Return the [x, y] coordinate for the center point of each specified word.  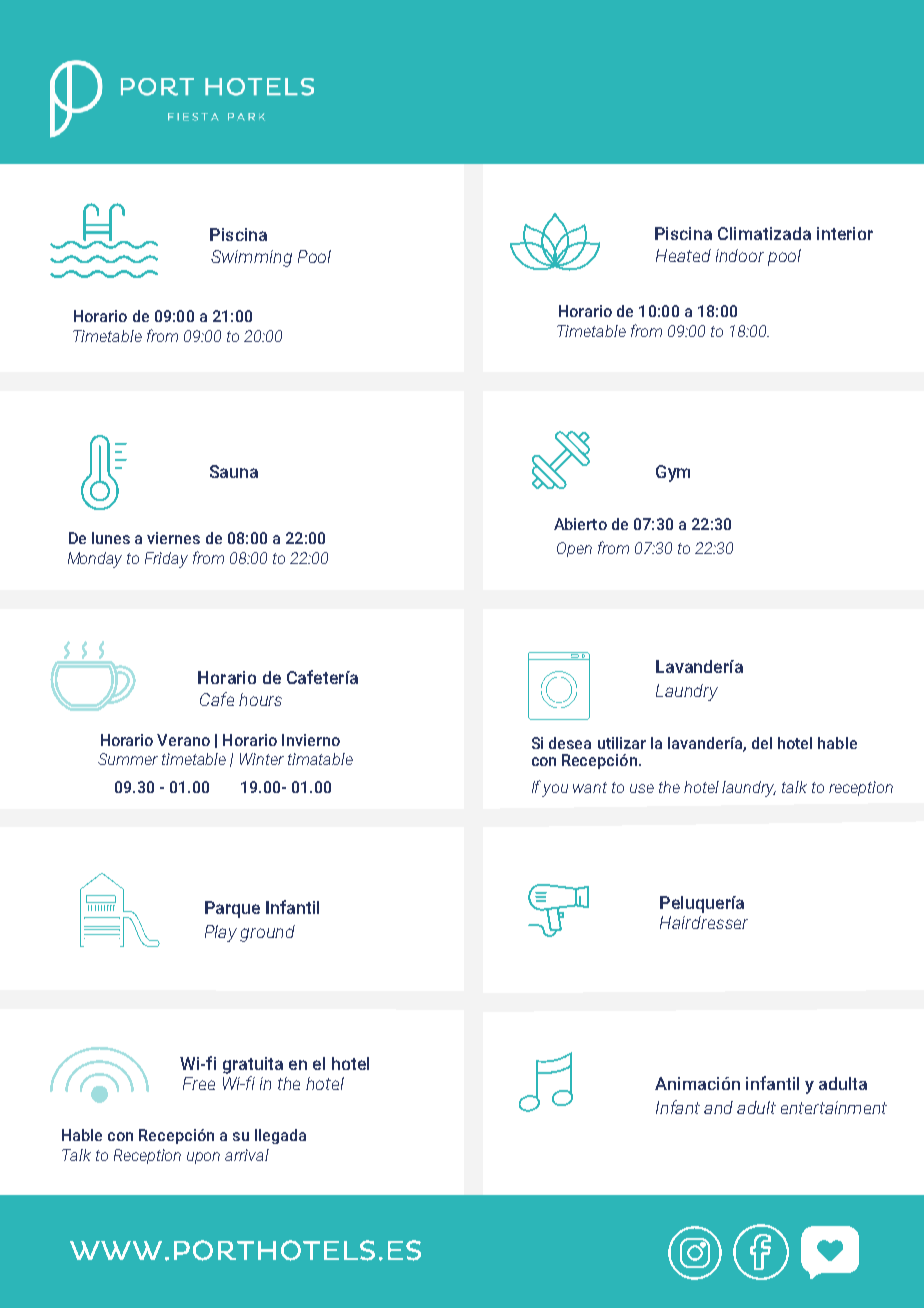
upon [203, 1158]
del [762, 743]
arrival [247, 1155]
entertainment [834, 1107]
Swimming [251, 258]
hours [260, 699]
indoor [740, 255]
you [555, 790]
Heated [683, 255]
